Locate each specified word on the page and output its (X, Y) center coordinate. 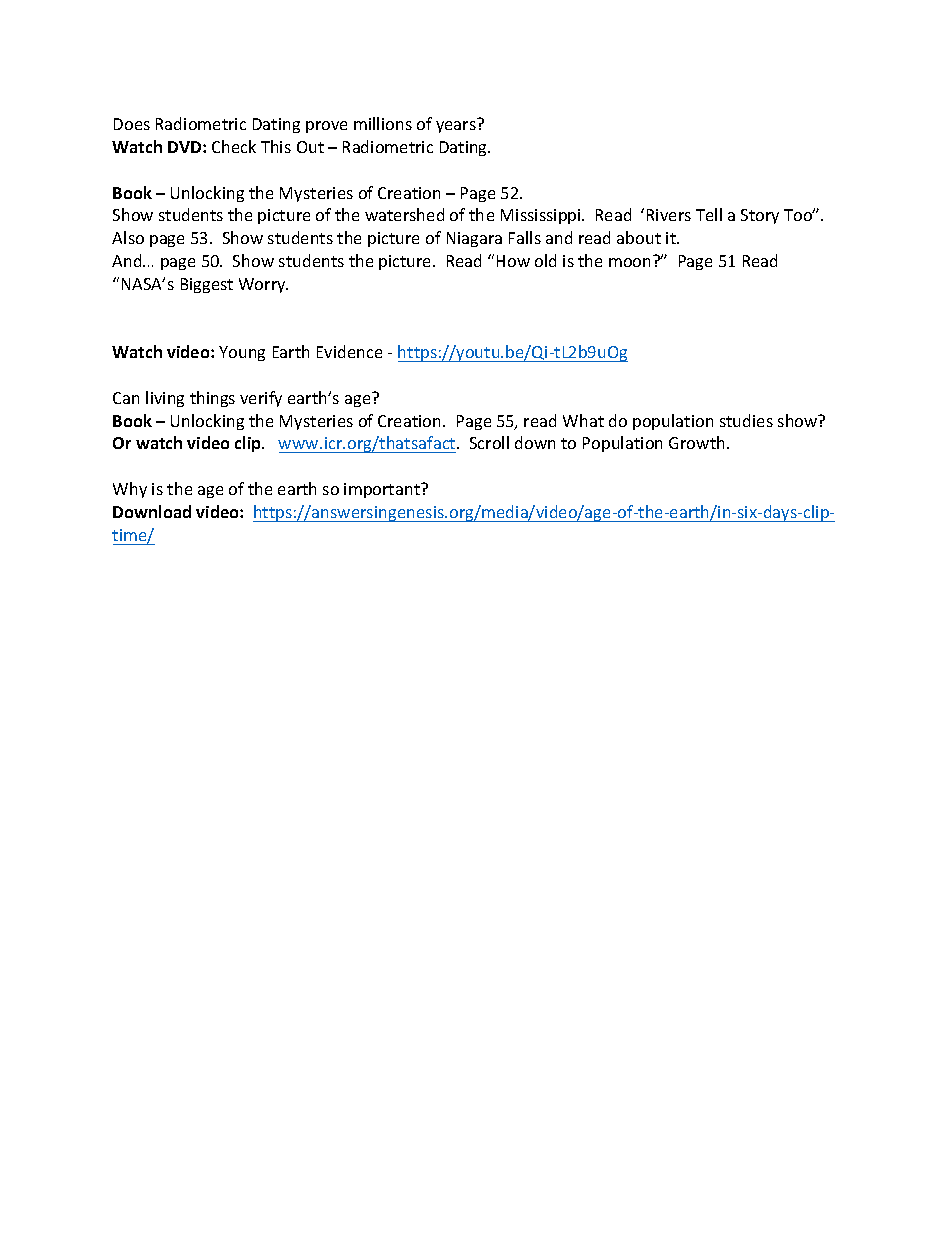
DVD (186, 147)
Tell (709, 214)
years (456, 127)
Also (128, 237)
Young (242, 353)
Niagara (474, 239)
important (383, 490)
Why (130, 490)
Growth (696, 442)
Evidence (349, 351)
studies (746, 420)
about (639, 237)
